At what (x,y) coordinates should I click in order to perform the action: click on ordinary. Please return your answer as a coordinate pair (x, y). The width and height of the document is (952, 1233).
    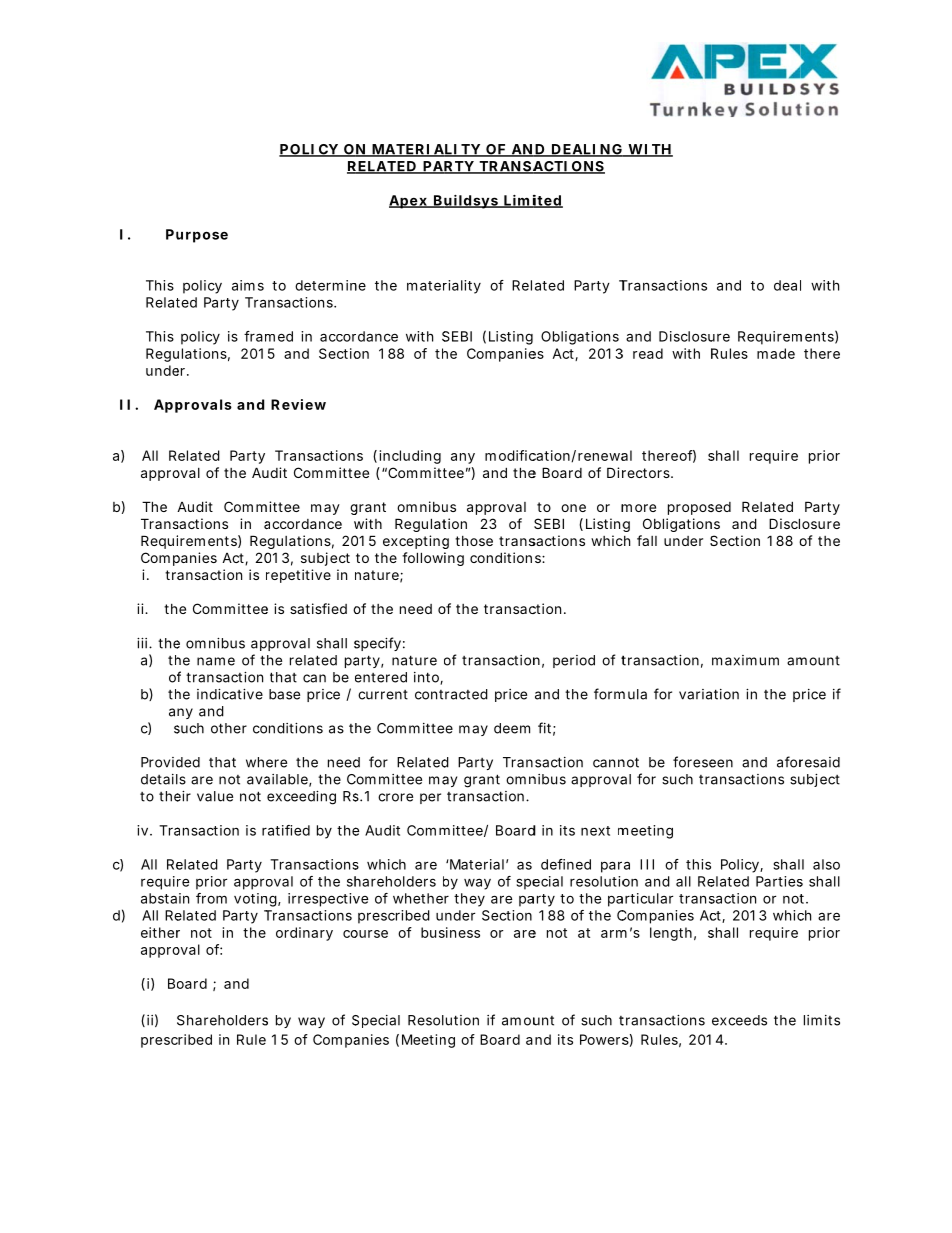
    Looking at the image, I should click on (304, 934).
